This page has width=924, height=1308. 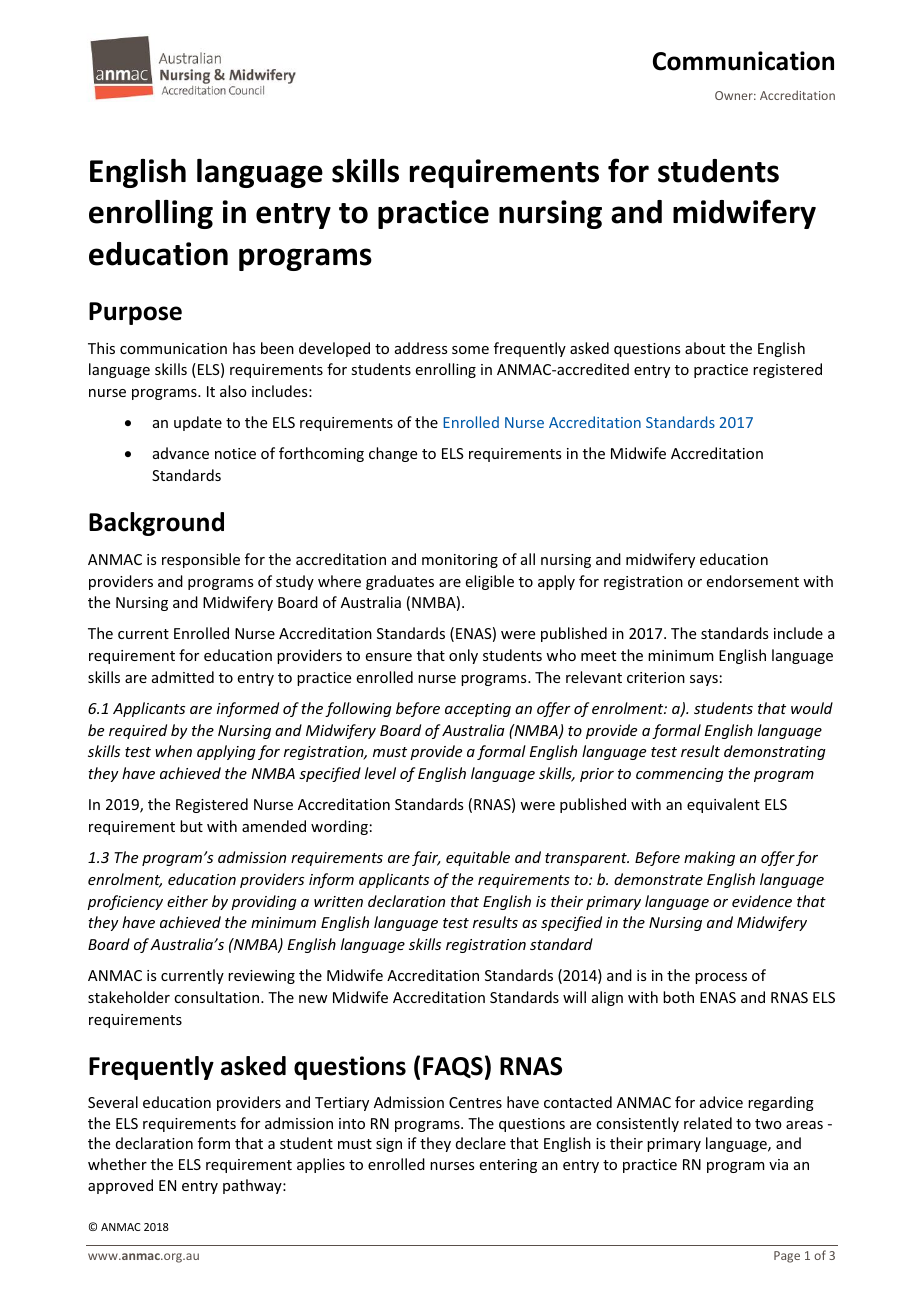 I want to click on when, so click(x=173, y=751).
